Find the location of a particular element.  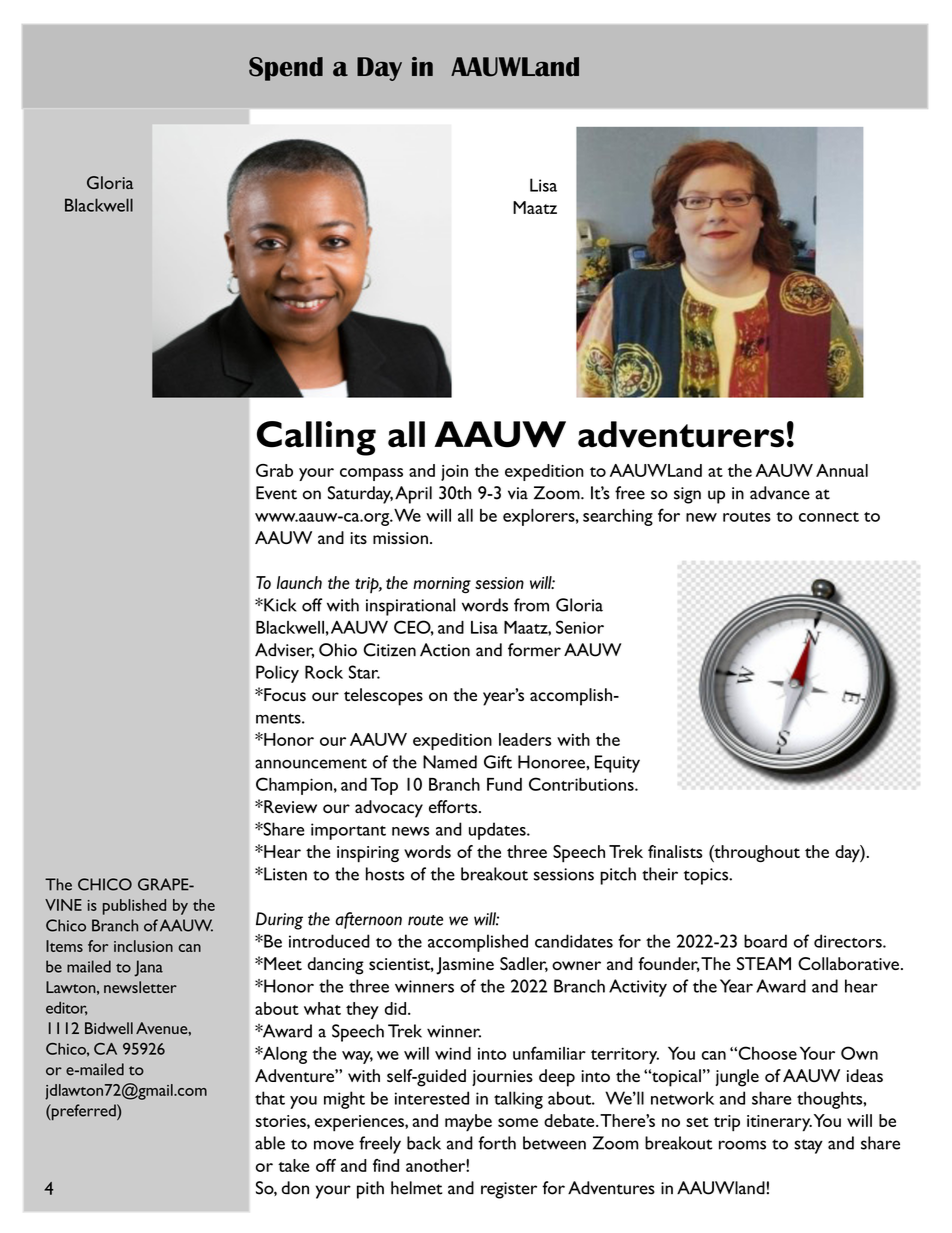

Annual is located at coordinates (842, 470).
